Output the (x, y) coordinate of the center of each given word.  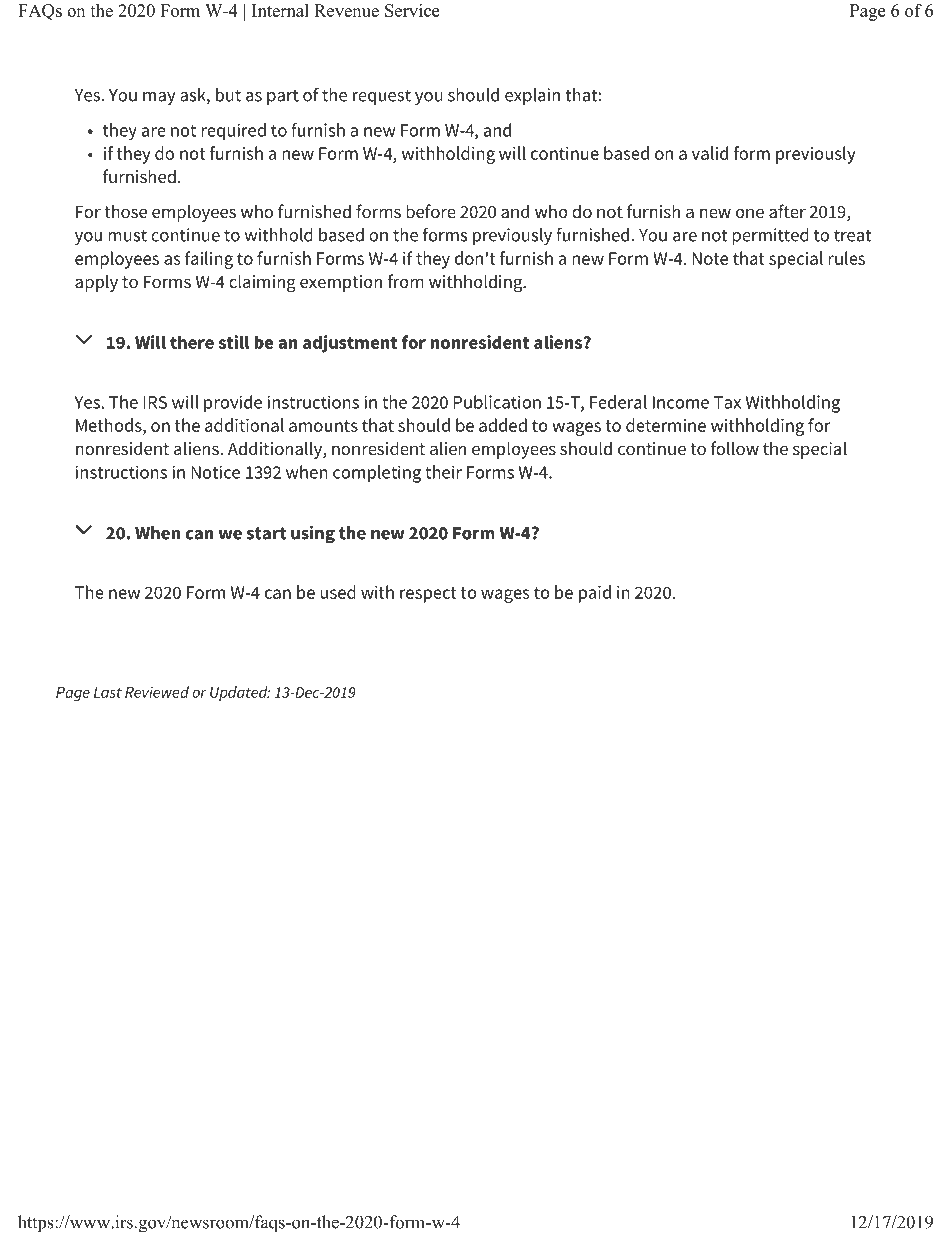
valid (710, 153)
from (406, 281)
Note (710, 258)
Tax (727, 402)
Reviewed (157, 692)
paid (595, 594)
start (266, 533)
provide (233, 404)
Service (412, 10)
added (503, 425)
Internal (280, 10)
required (233, 132)
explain (532, 96)
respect (428, 595)
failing (209, 260)
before (431, 211)
